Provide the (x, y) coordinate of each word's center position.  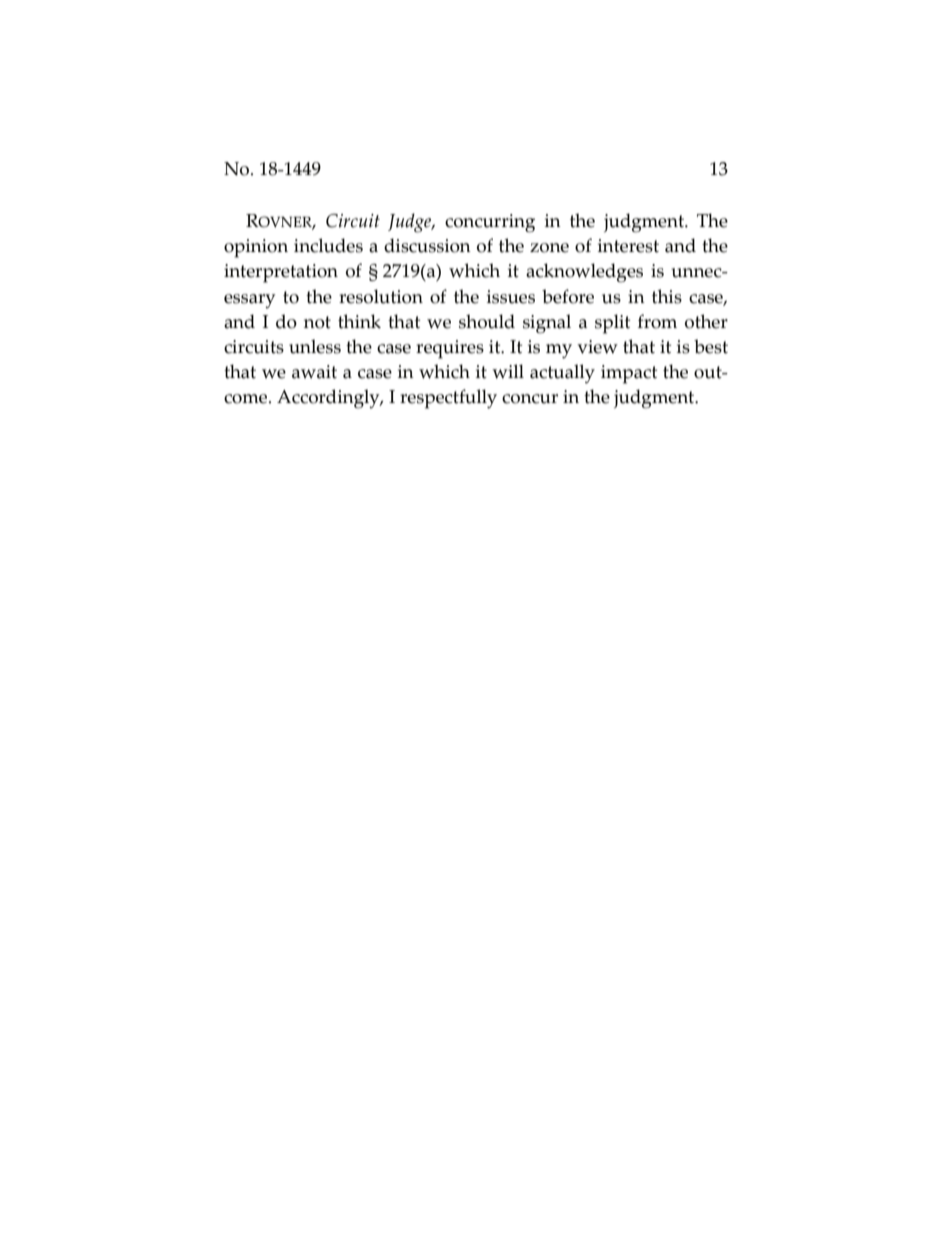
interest (628, 246)
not (317, 322)
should (487, 321)
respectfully (448, 399)
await (314, 372)
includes (328, 245)
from (657, 321)
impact (629, 374)
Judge (411, 223)
